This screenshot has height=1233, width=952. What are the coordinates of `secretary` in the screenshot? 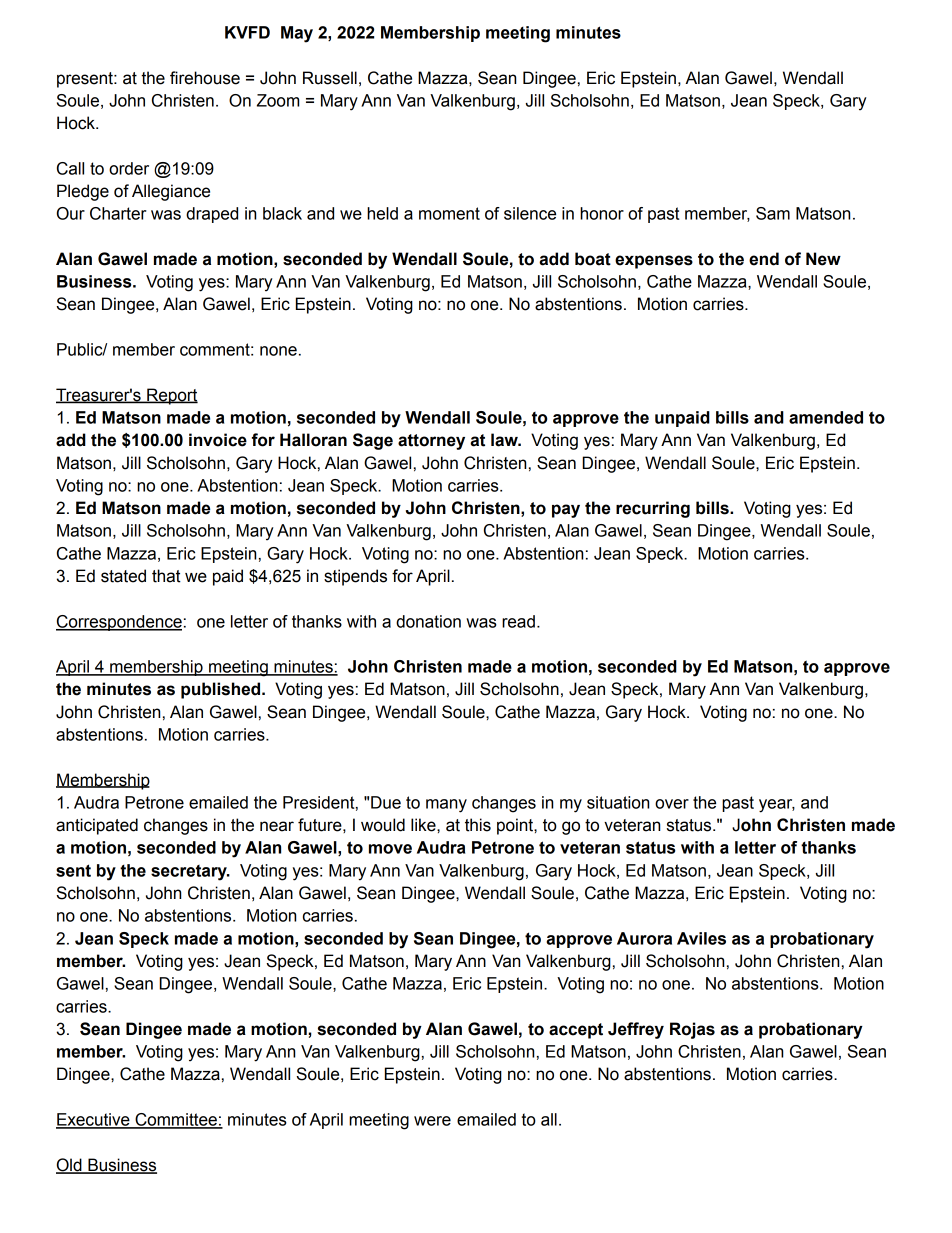 It's located at (190, 873).
